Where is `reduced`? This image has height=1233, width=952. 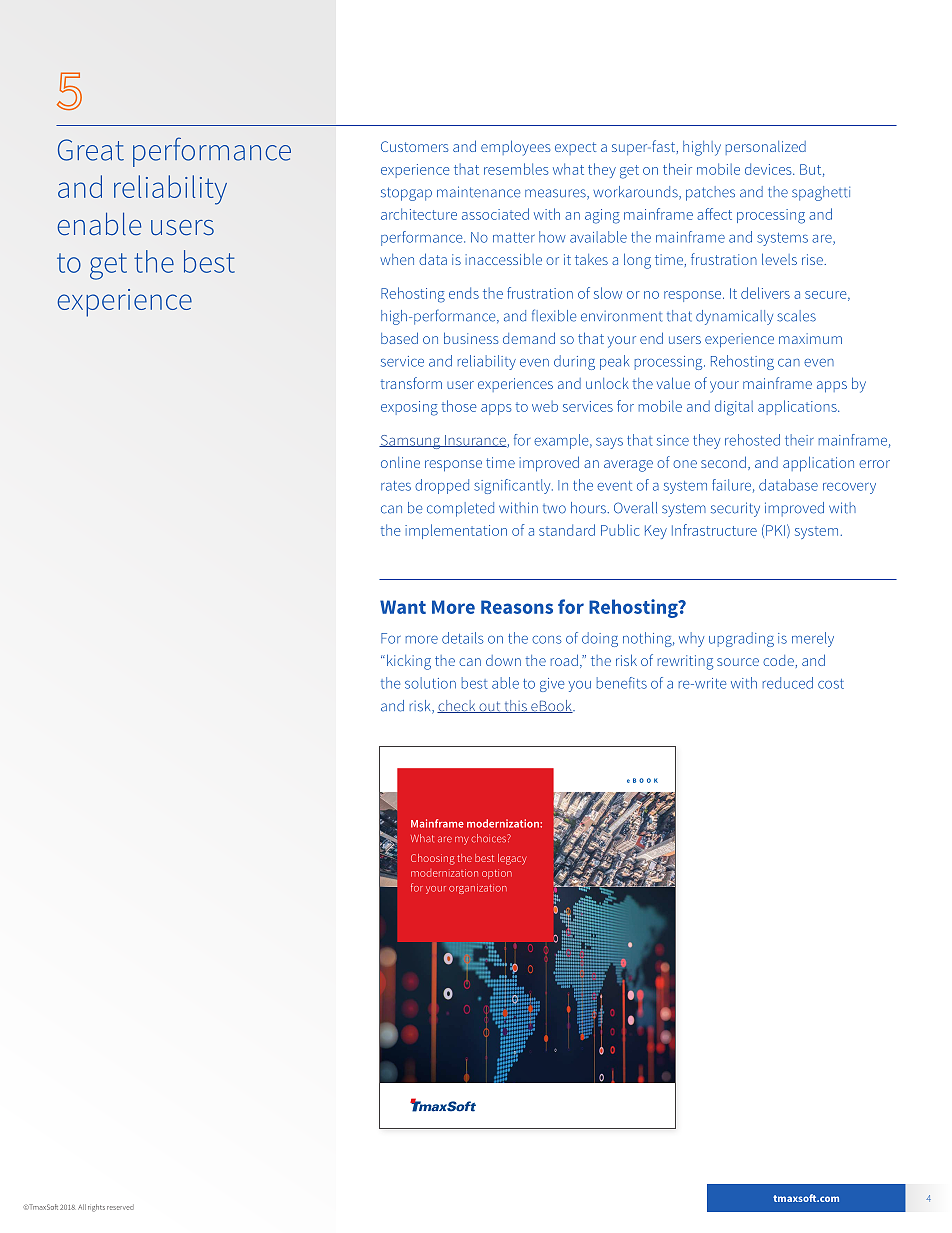 reduced is located at coordinates (788, 683).
